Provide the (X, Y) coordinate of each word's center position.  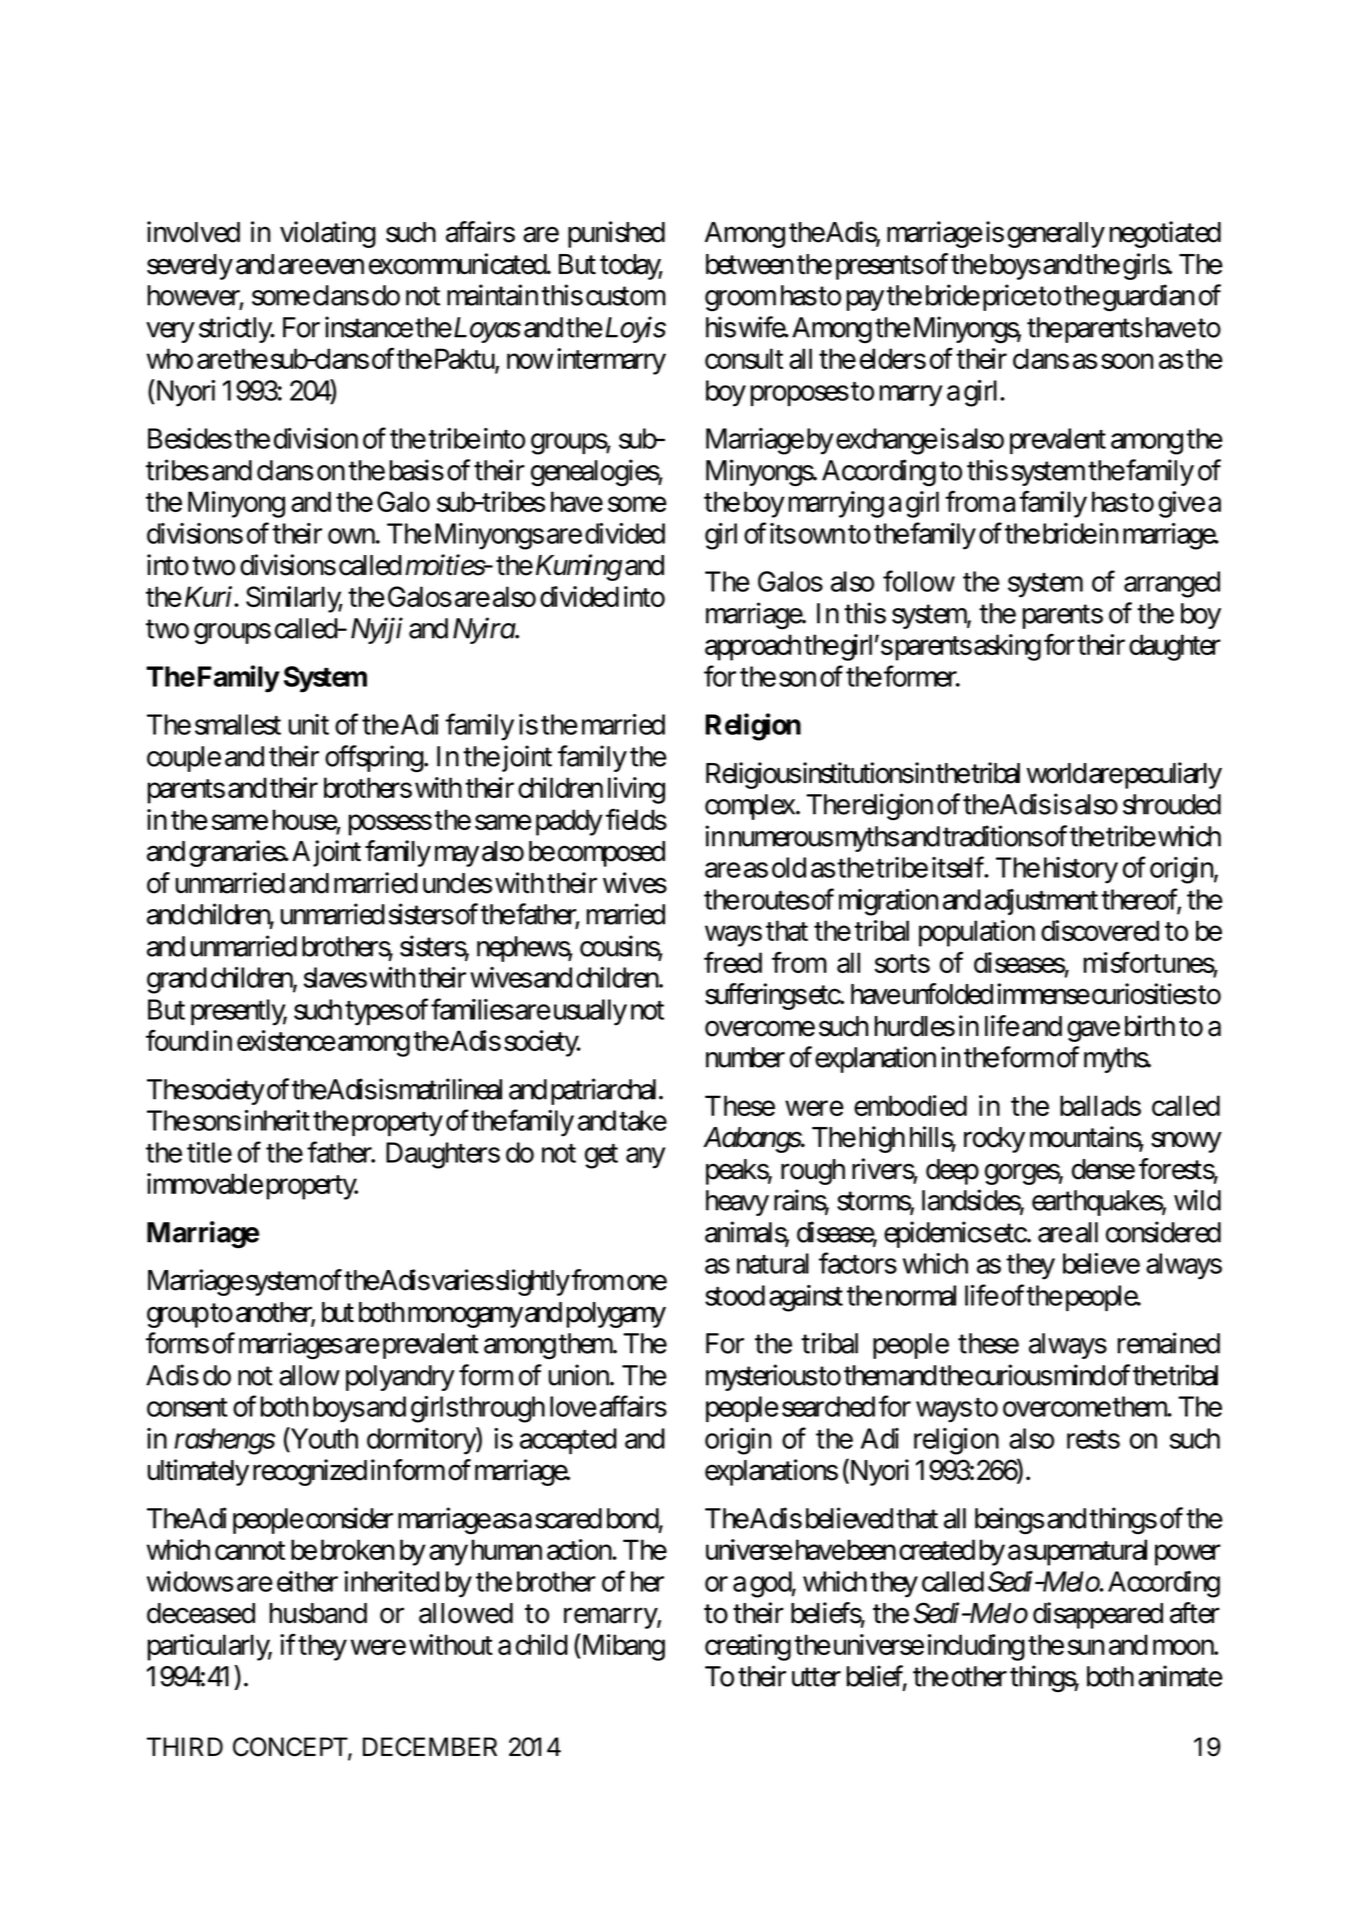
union (580, 1375)
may (457, 856)
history (1081, 870)
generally (1056, 235)
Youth (323, 1438)
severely (190, 267)
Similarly (294, 599)
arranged (1172, 584)
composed (611, 854)
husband (318, 1613)
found (177, 1040)
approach (753, 647)
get (601, 1156)
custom (626, 296)
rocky (994, 1140)
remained (1169, 1343)
